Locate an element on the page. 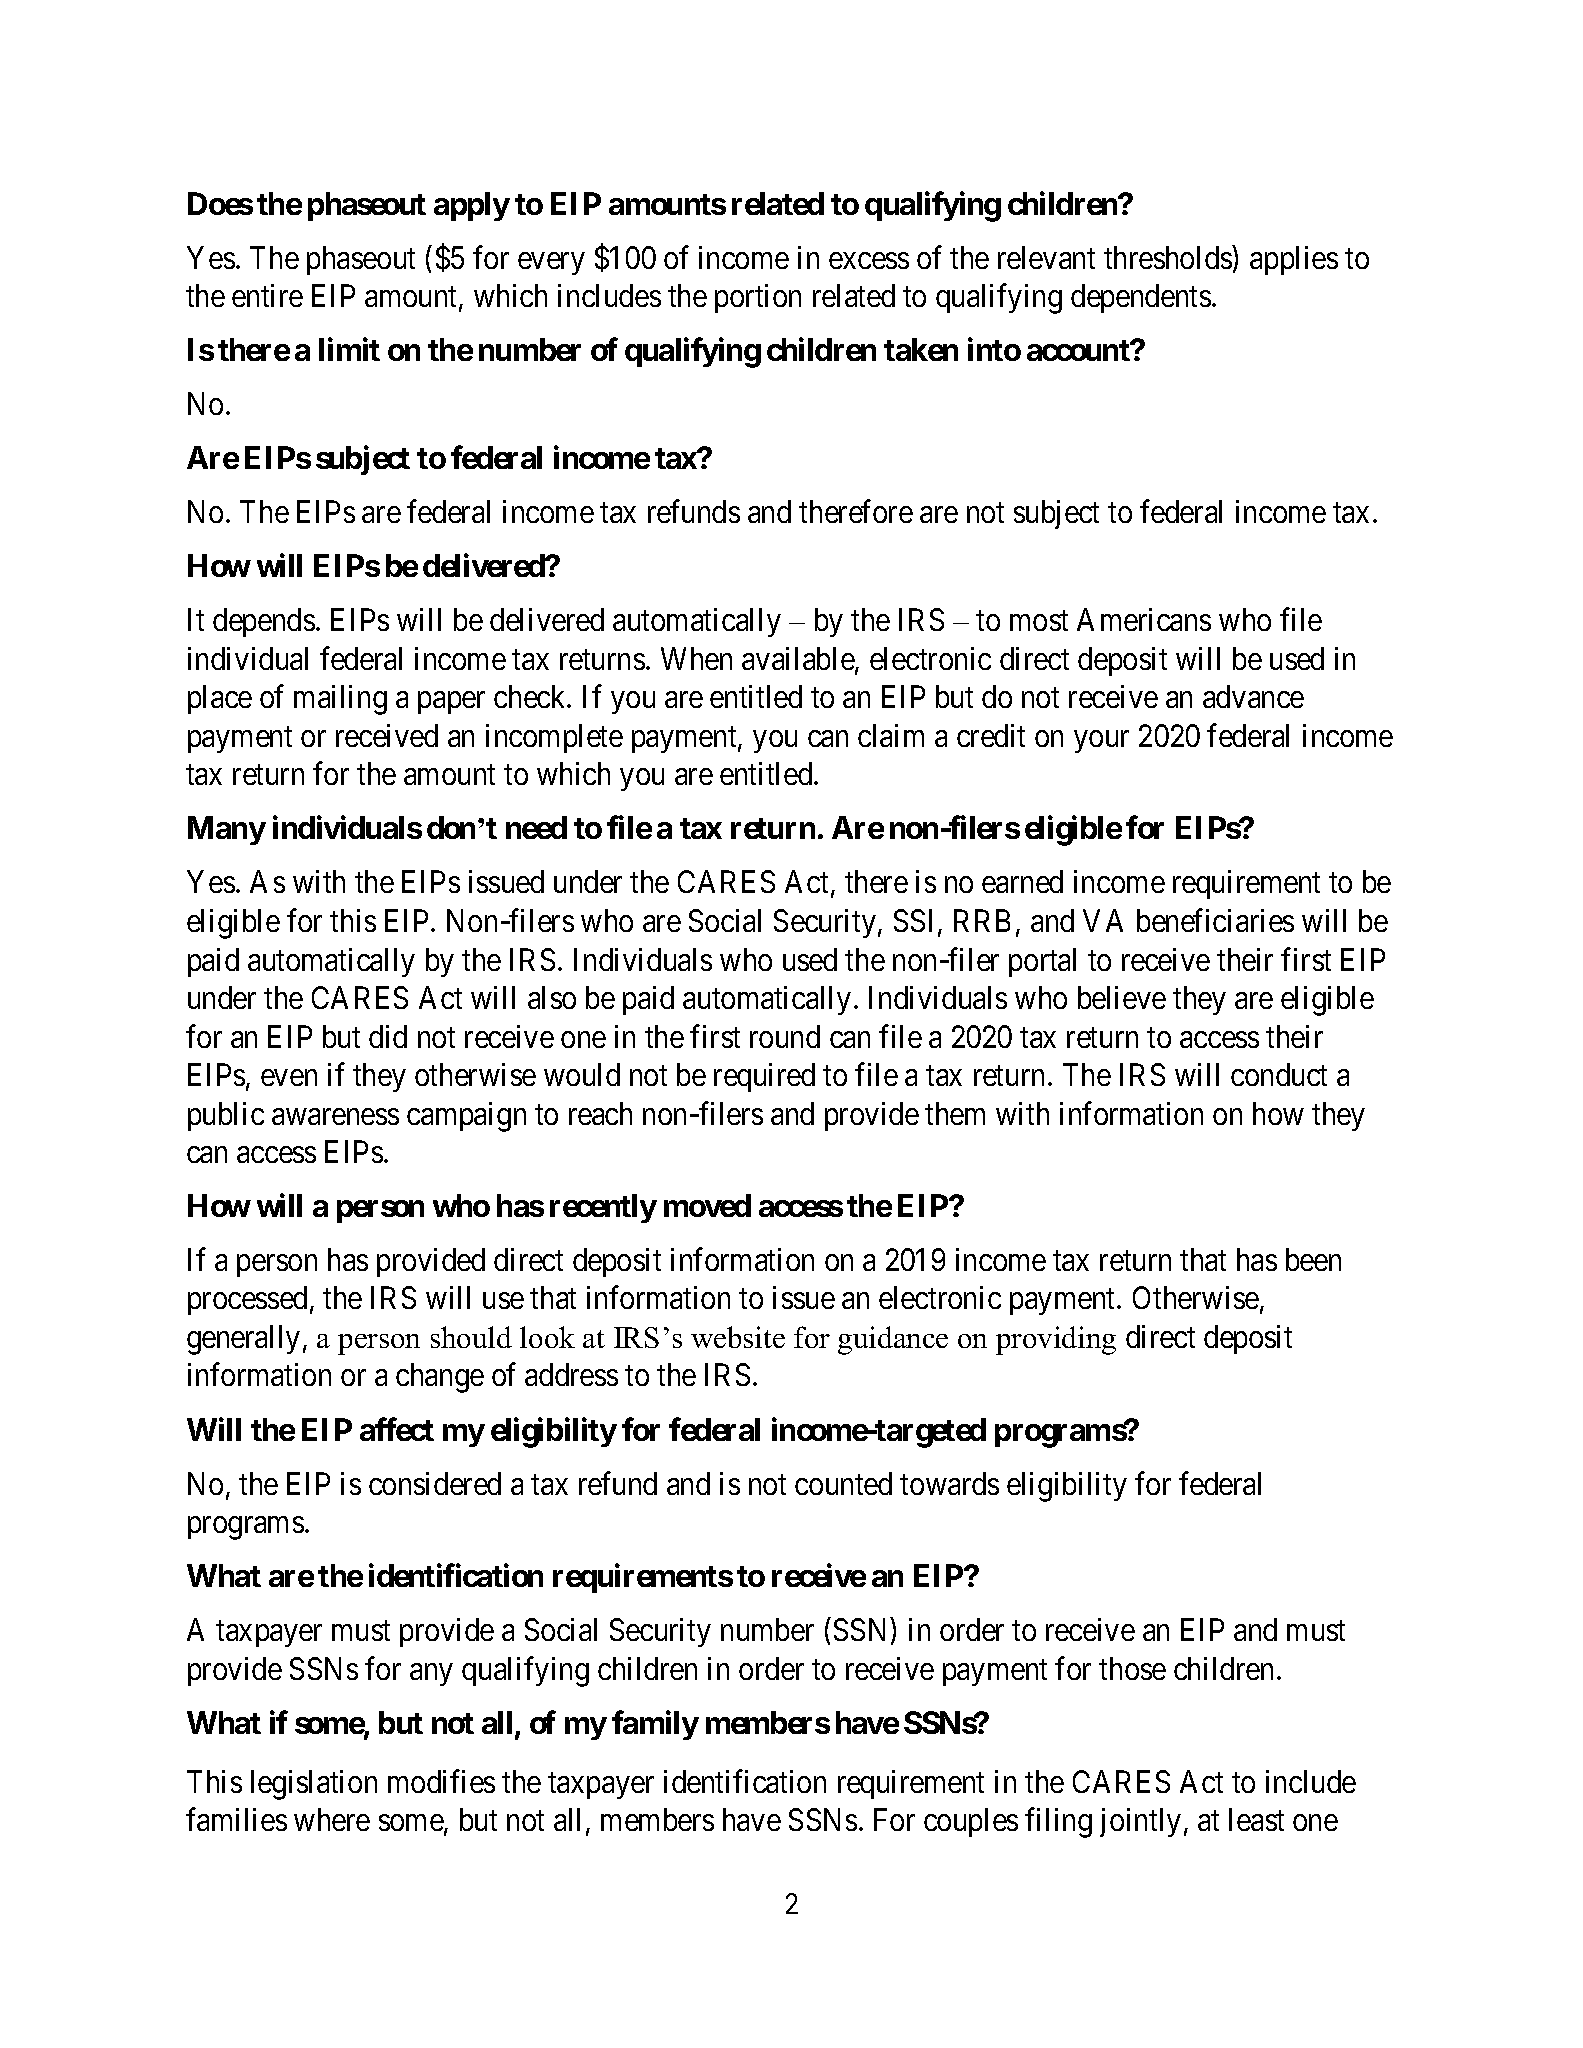 Image resolution: width=1583 pixels, height=2048 pixels. entire is located at coordinates (267, 295).
